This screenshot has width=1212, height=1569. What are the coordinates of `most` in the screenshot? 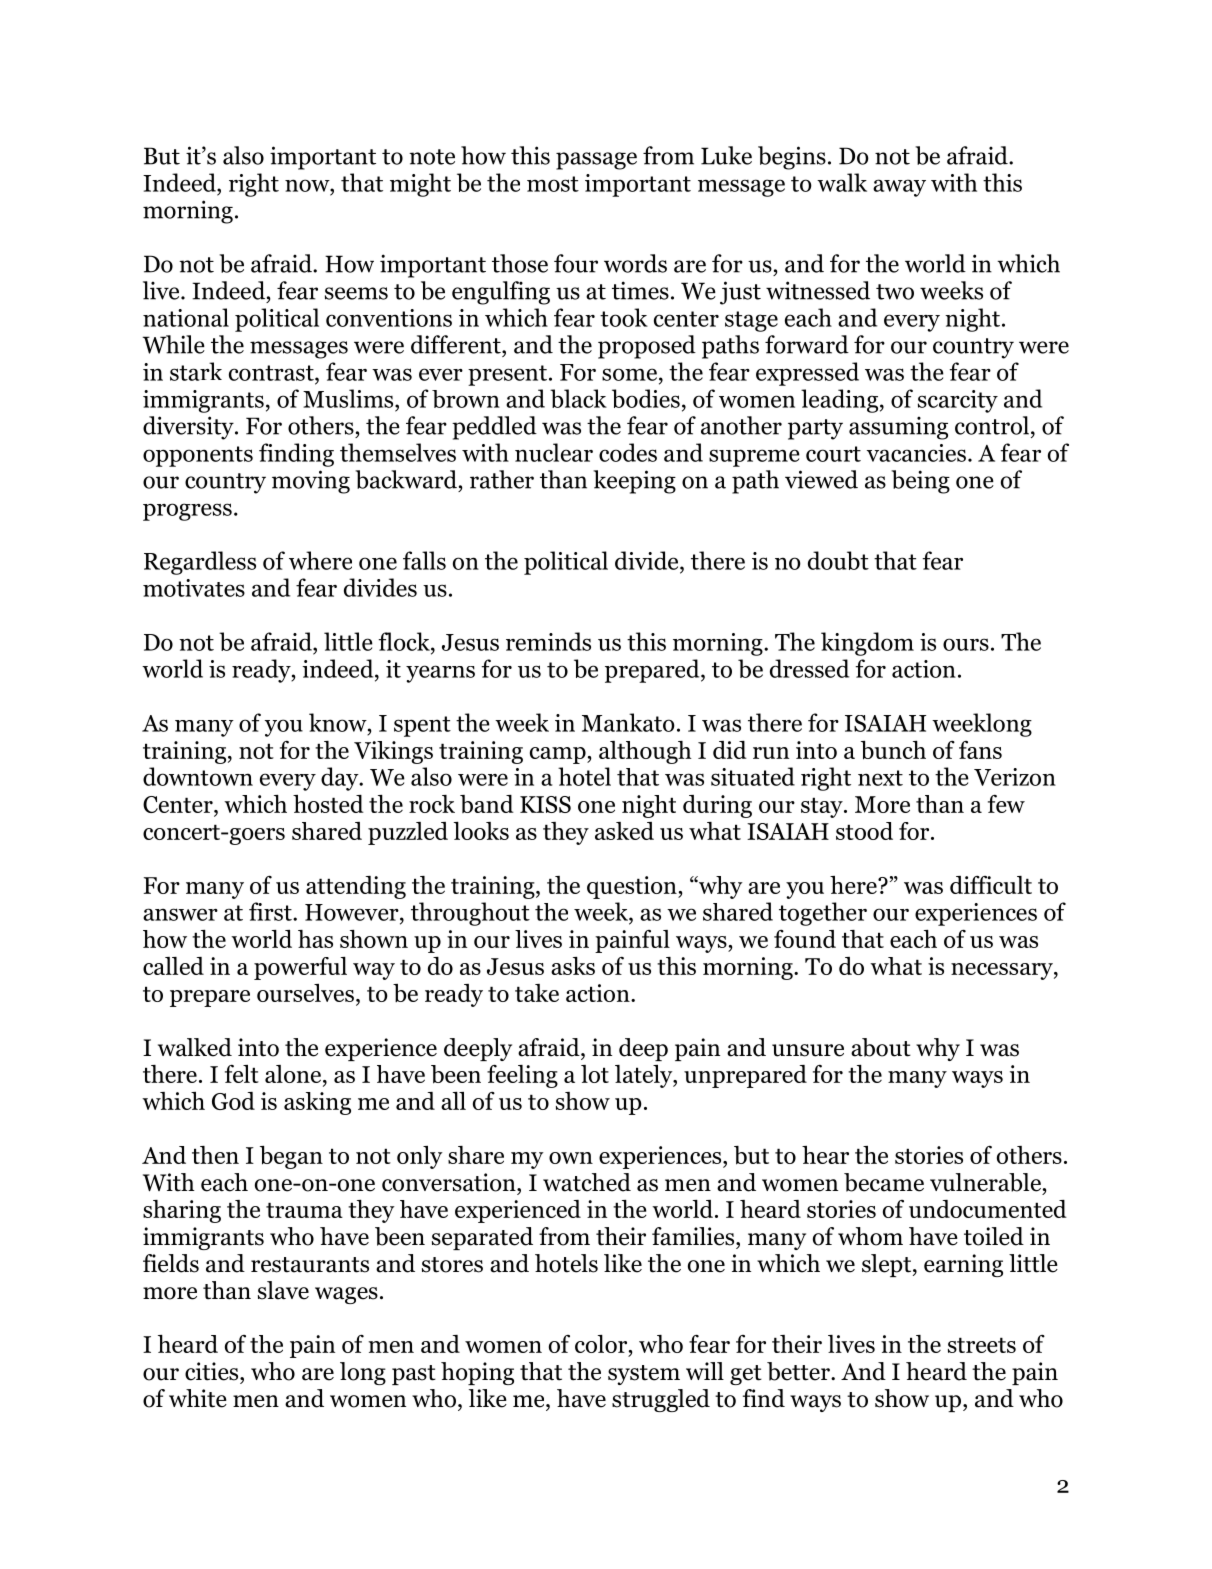 It's located at (553, 184).
